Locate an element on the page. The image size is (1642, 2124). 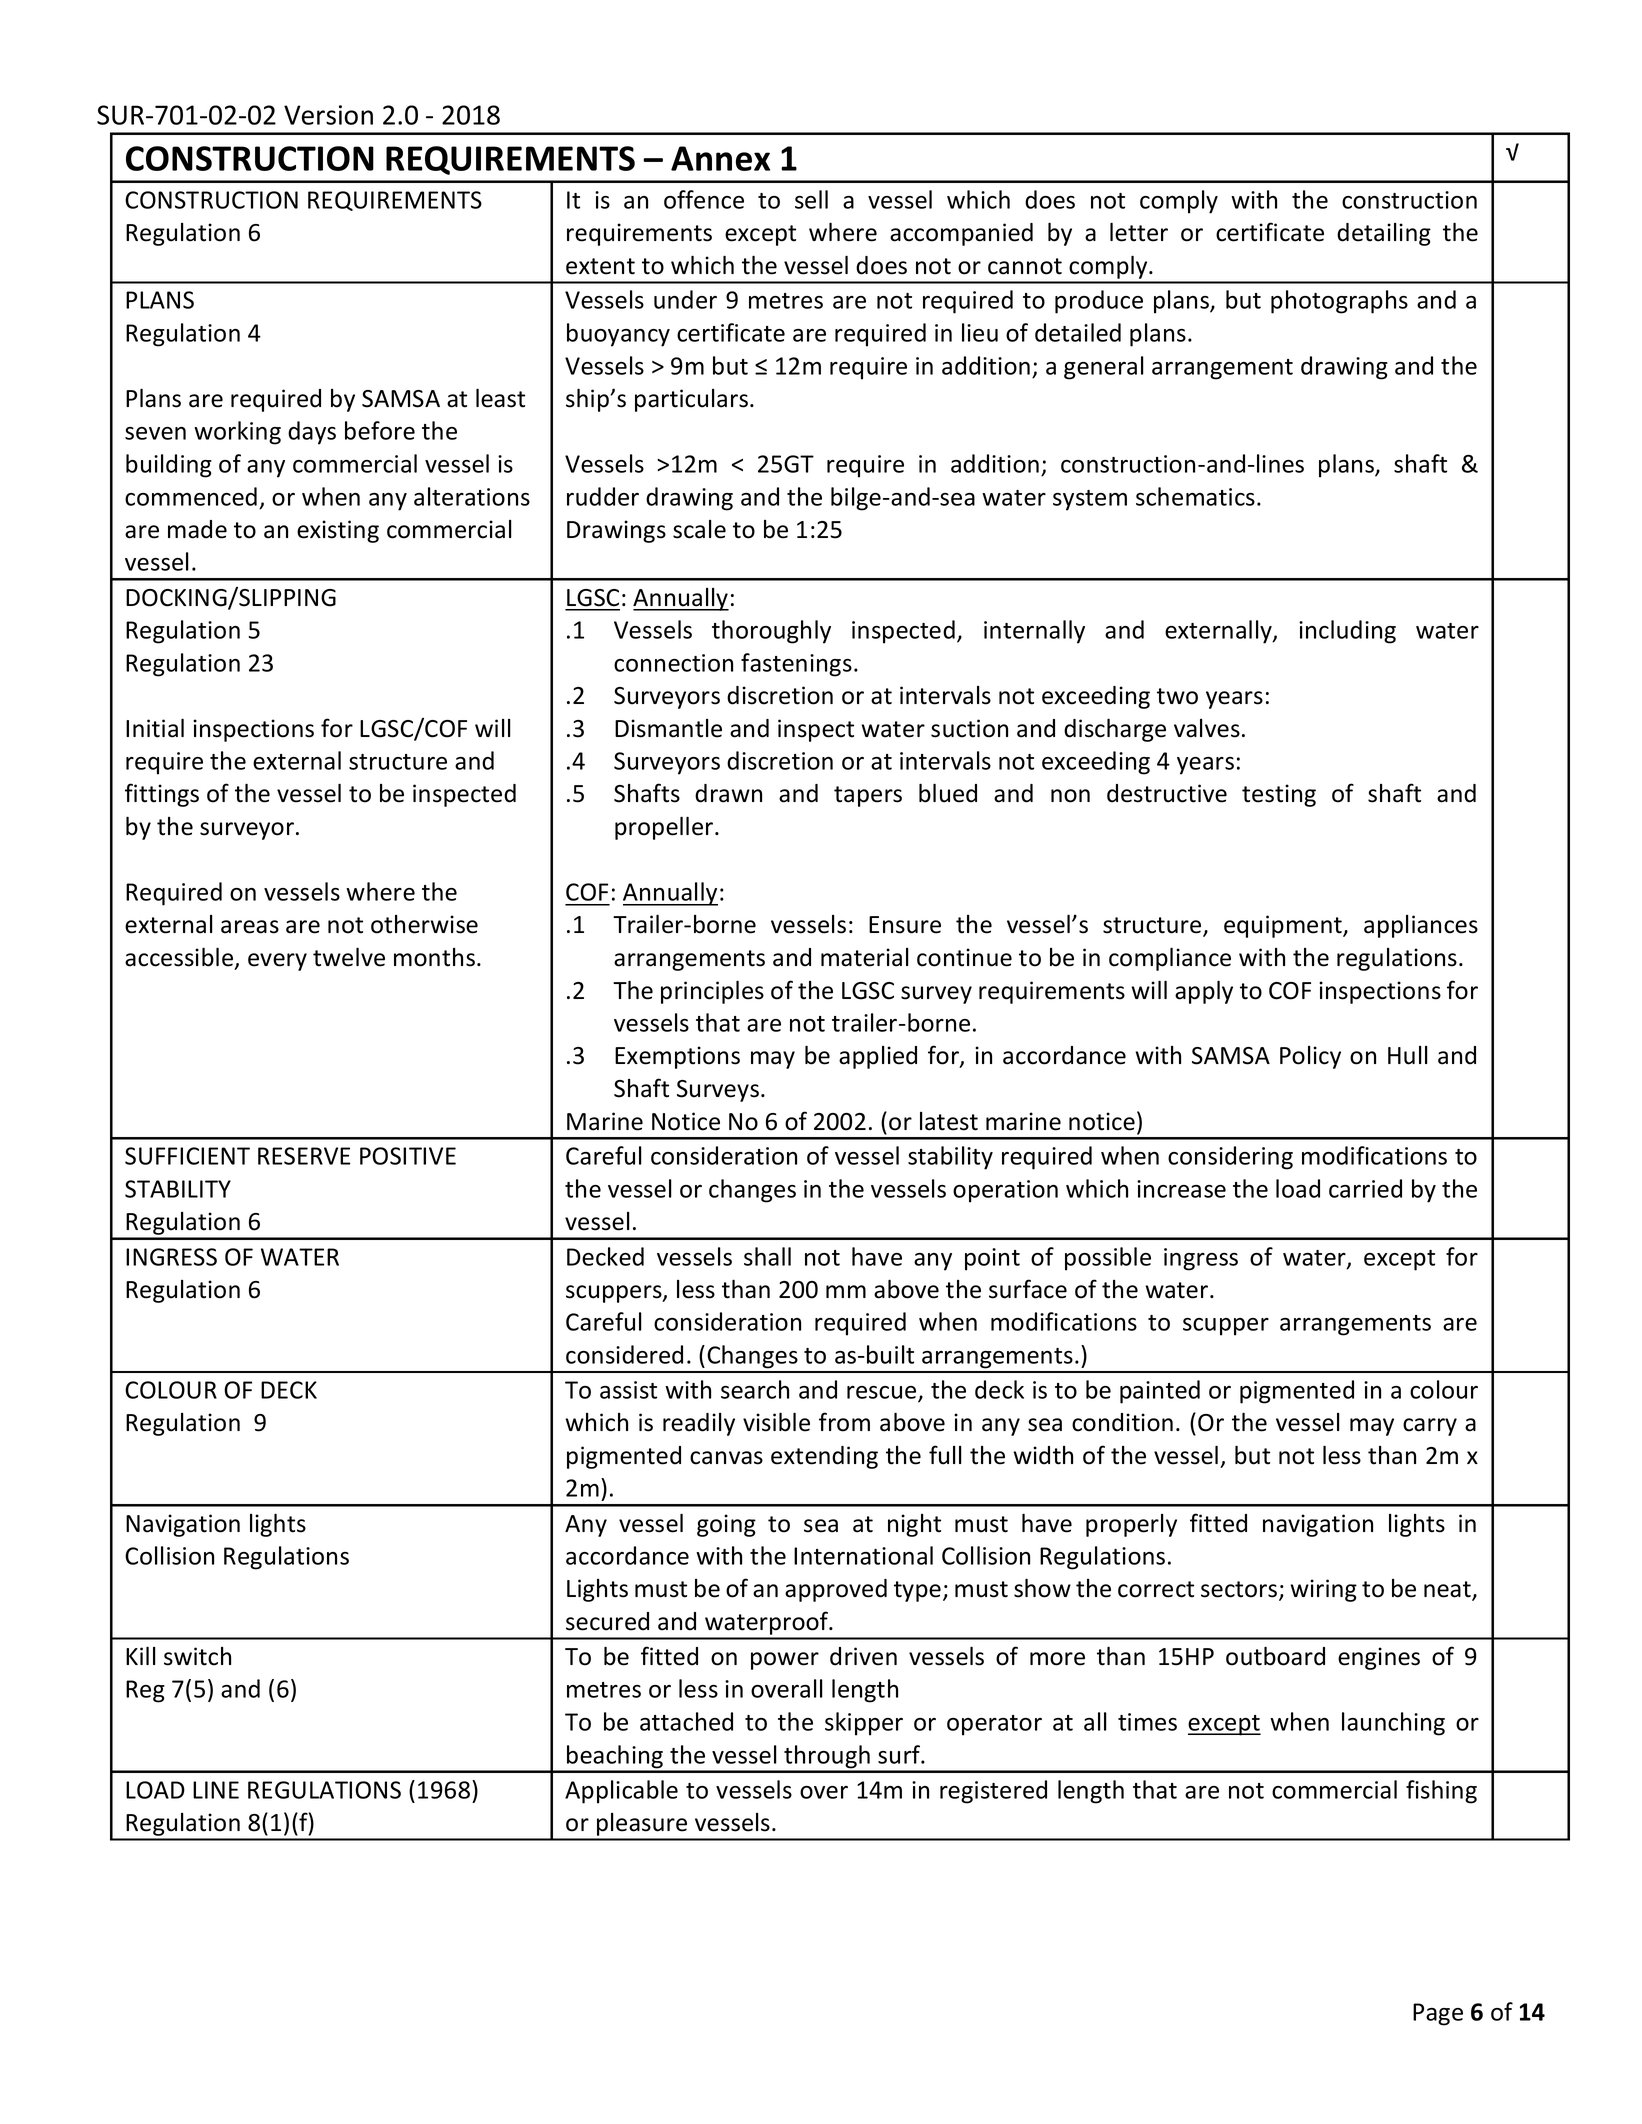
Applicable is located at coordinates (621, 1792).
